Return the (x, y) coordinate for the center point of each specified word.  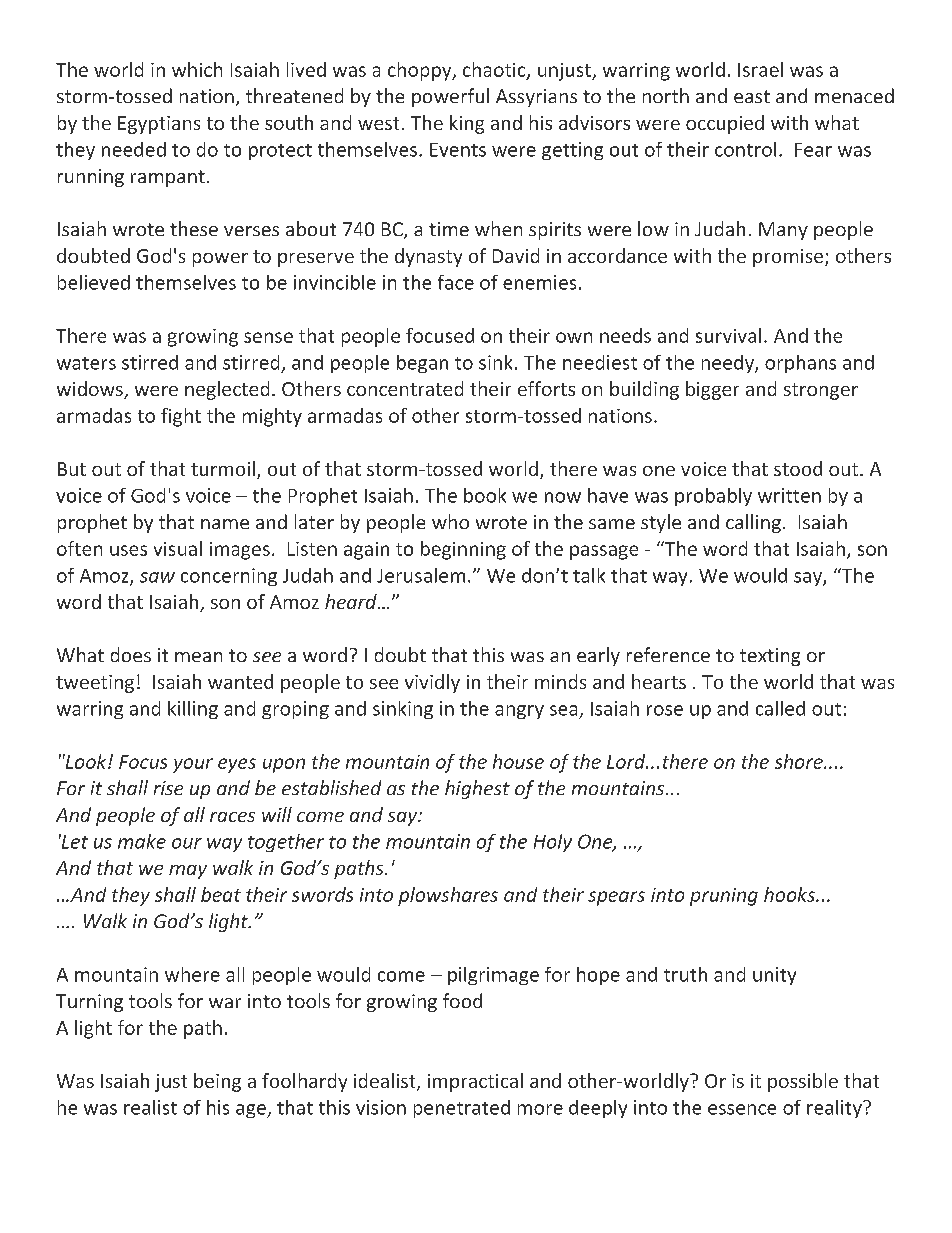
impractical (475, 1082)
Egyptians (159, 125)
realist (150, 1107)
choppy (421, 71)
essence (742, 1109)
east (752, 96)
